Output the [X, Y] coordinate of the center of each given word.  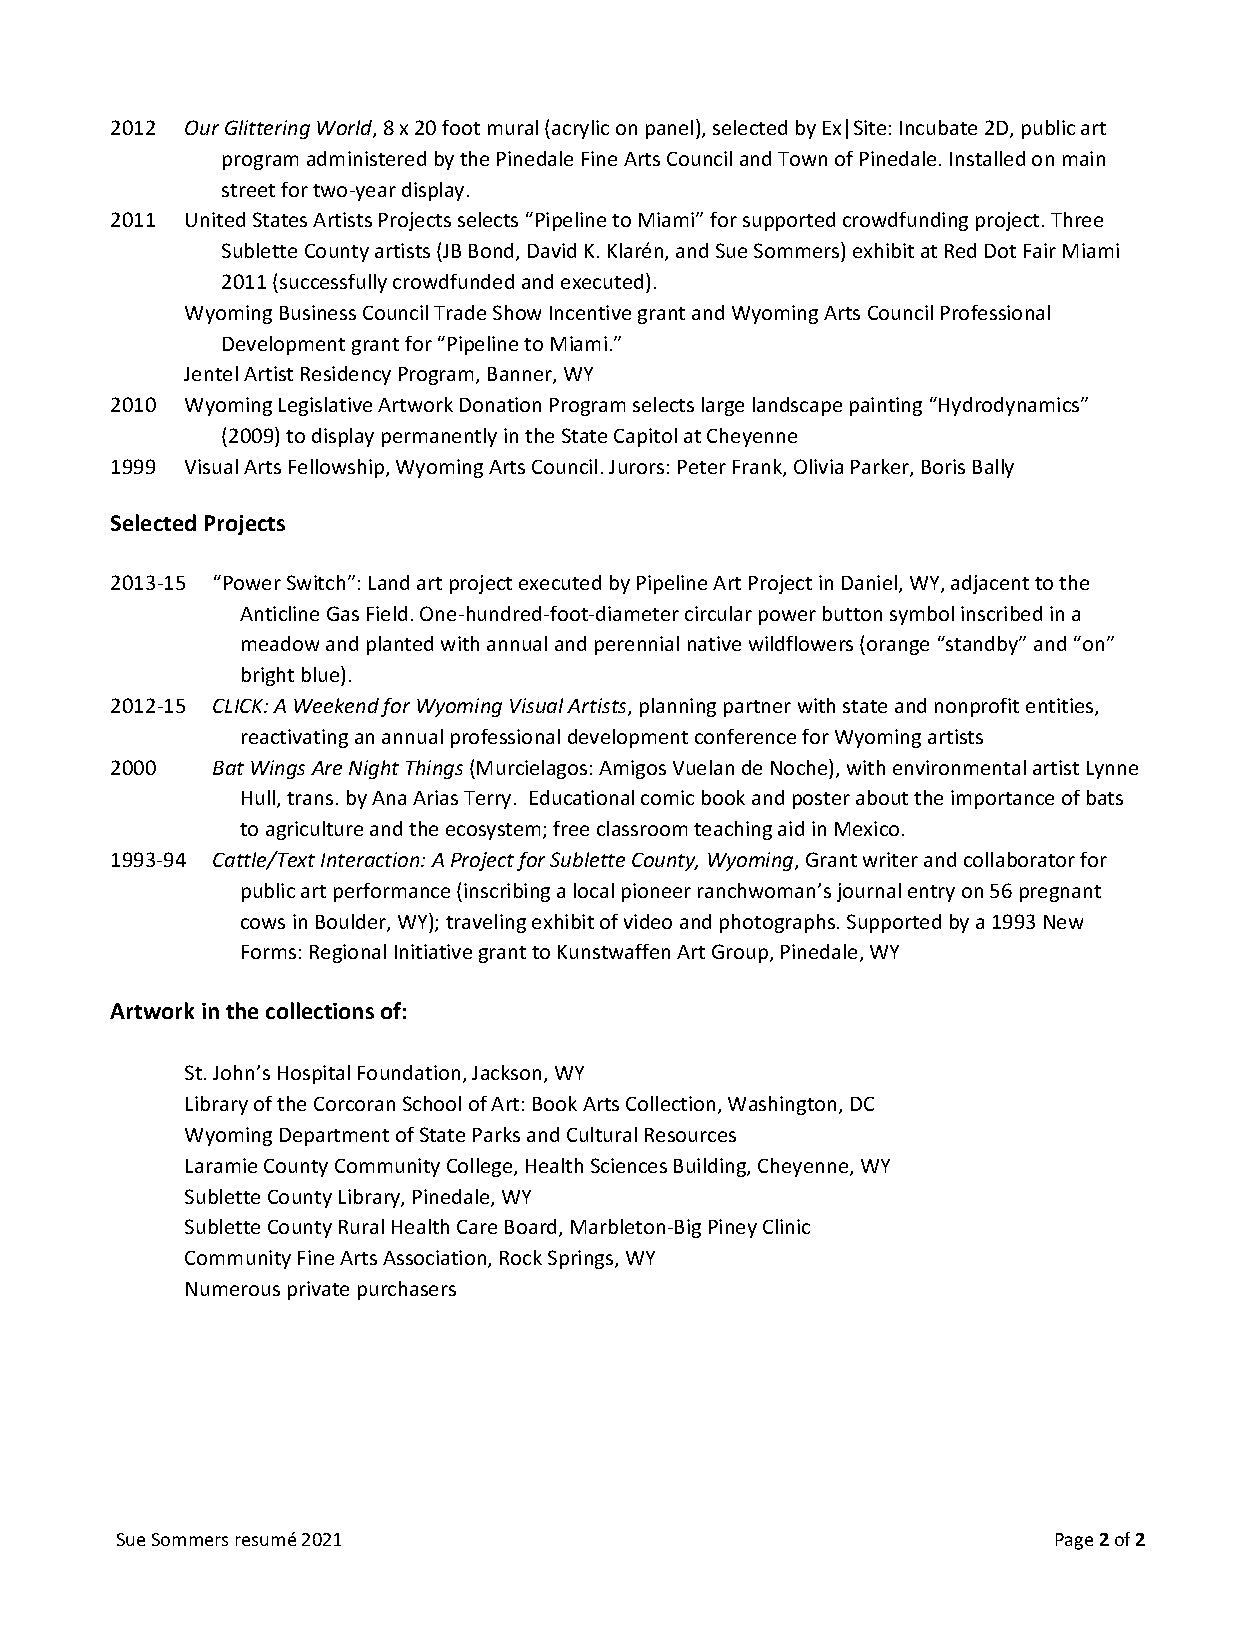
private [318, 1290]
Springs [582, 1259]
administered [366, 158]
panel [669, 129]
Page [1074, 1541]
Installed [987, 158]
